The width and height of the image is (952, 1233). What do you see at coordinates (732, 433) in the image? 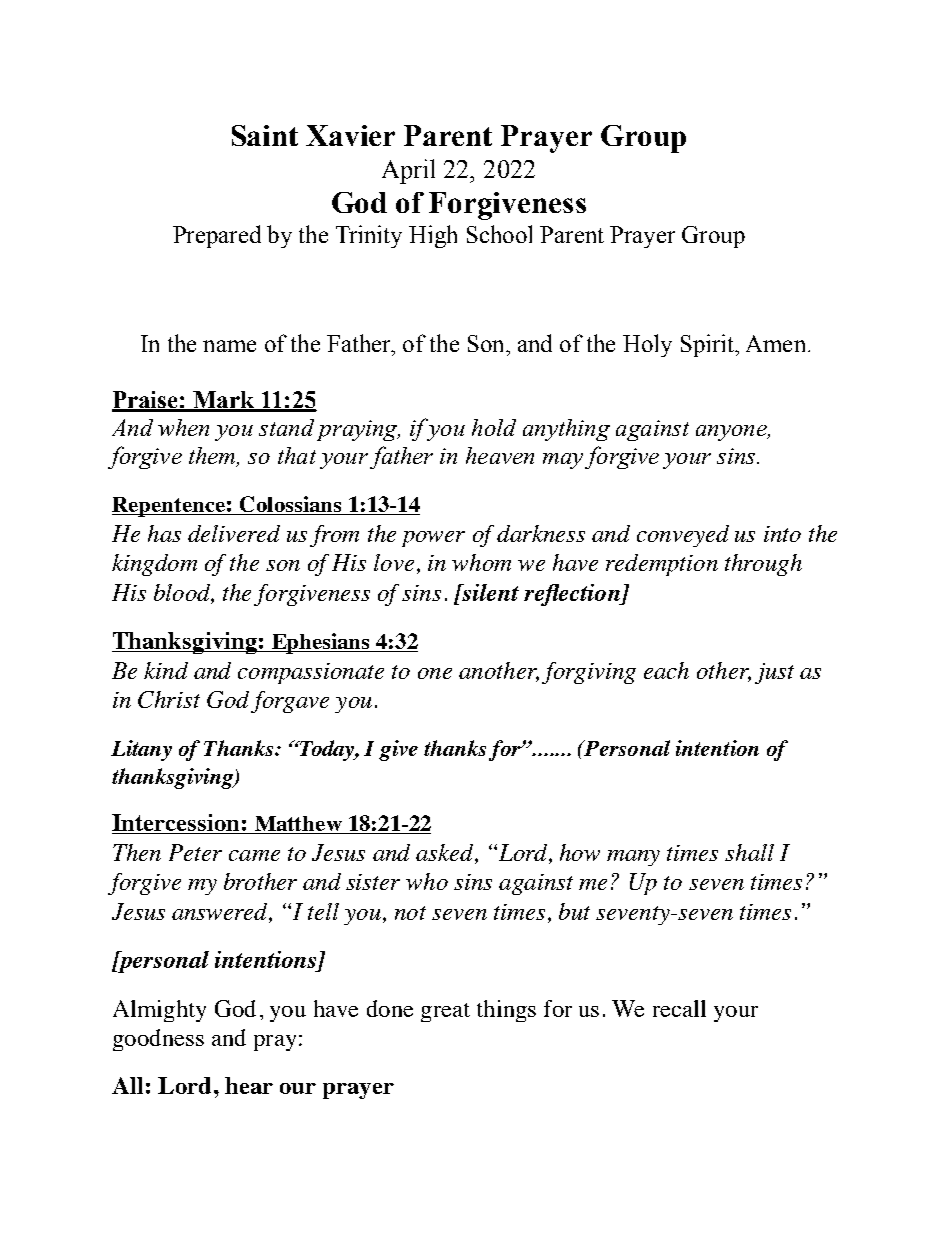
I see `anyone` at bounding box center [732, 433].
